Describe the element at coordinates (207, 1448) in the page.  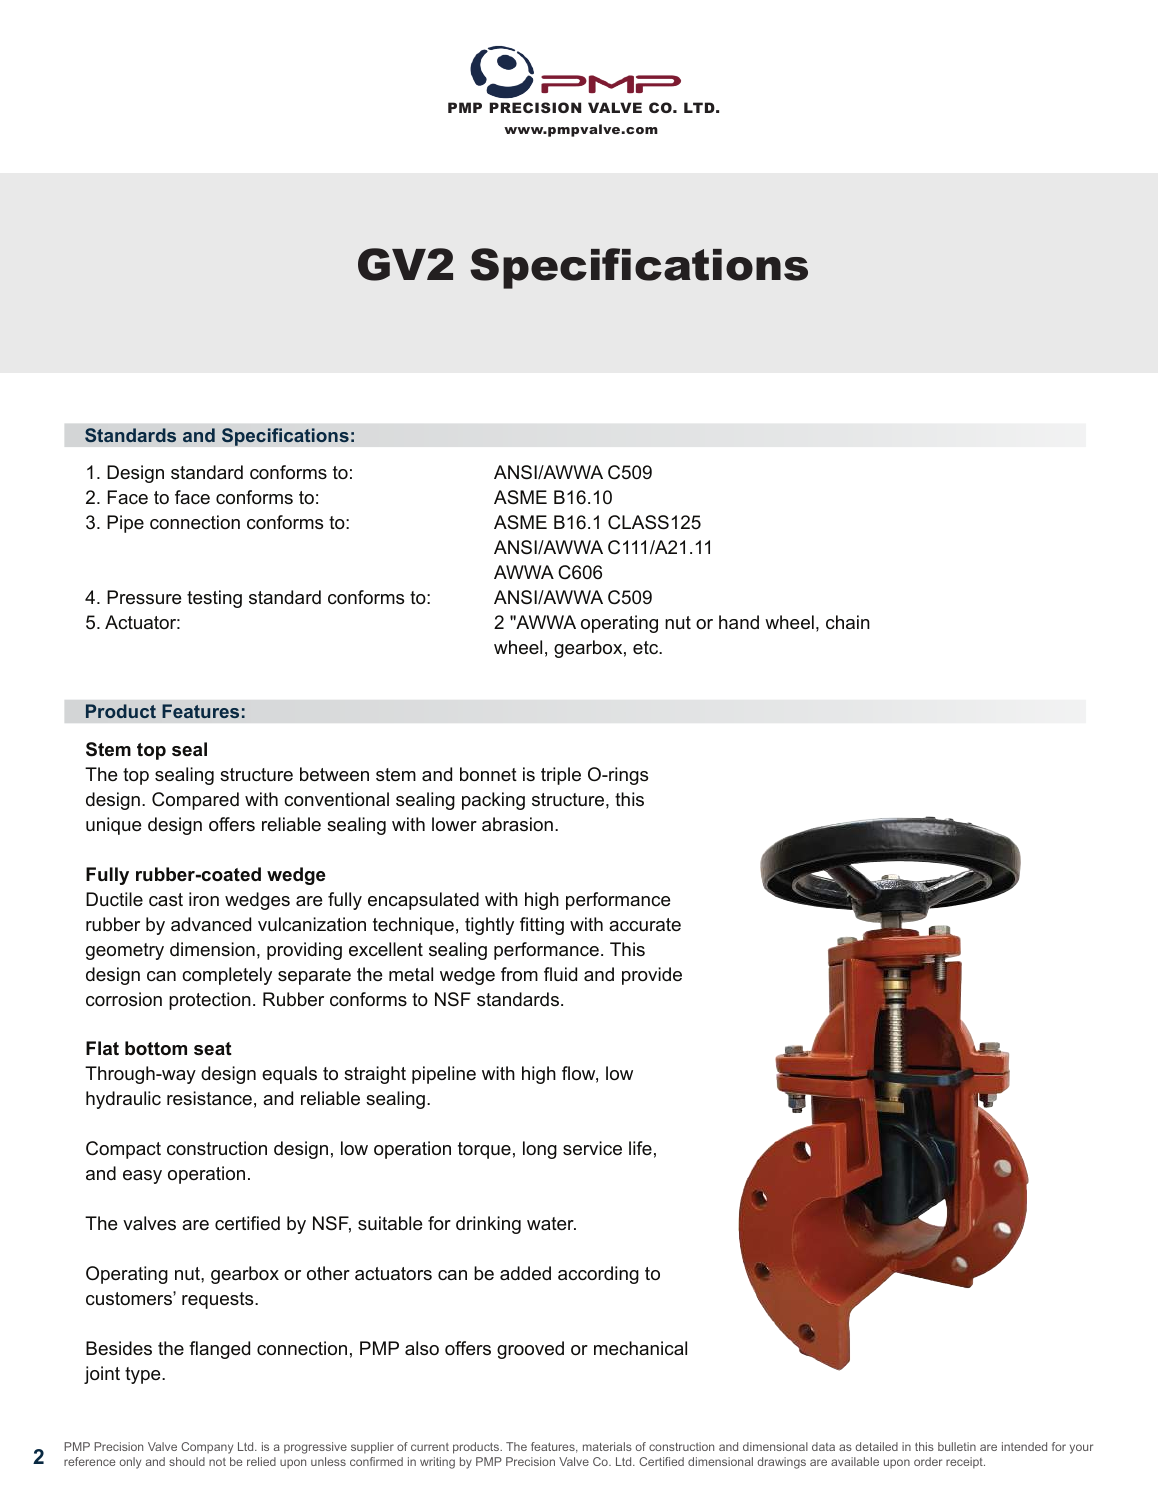
I see `Company` at that location.
